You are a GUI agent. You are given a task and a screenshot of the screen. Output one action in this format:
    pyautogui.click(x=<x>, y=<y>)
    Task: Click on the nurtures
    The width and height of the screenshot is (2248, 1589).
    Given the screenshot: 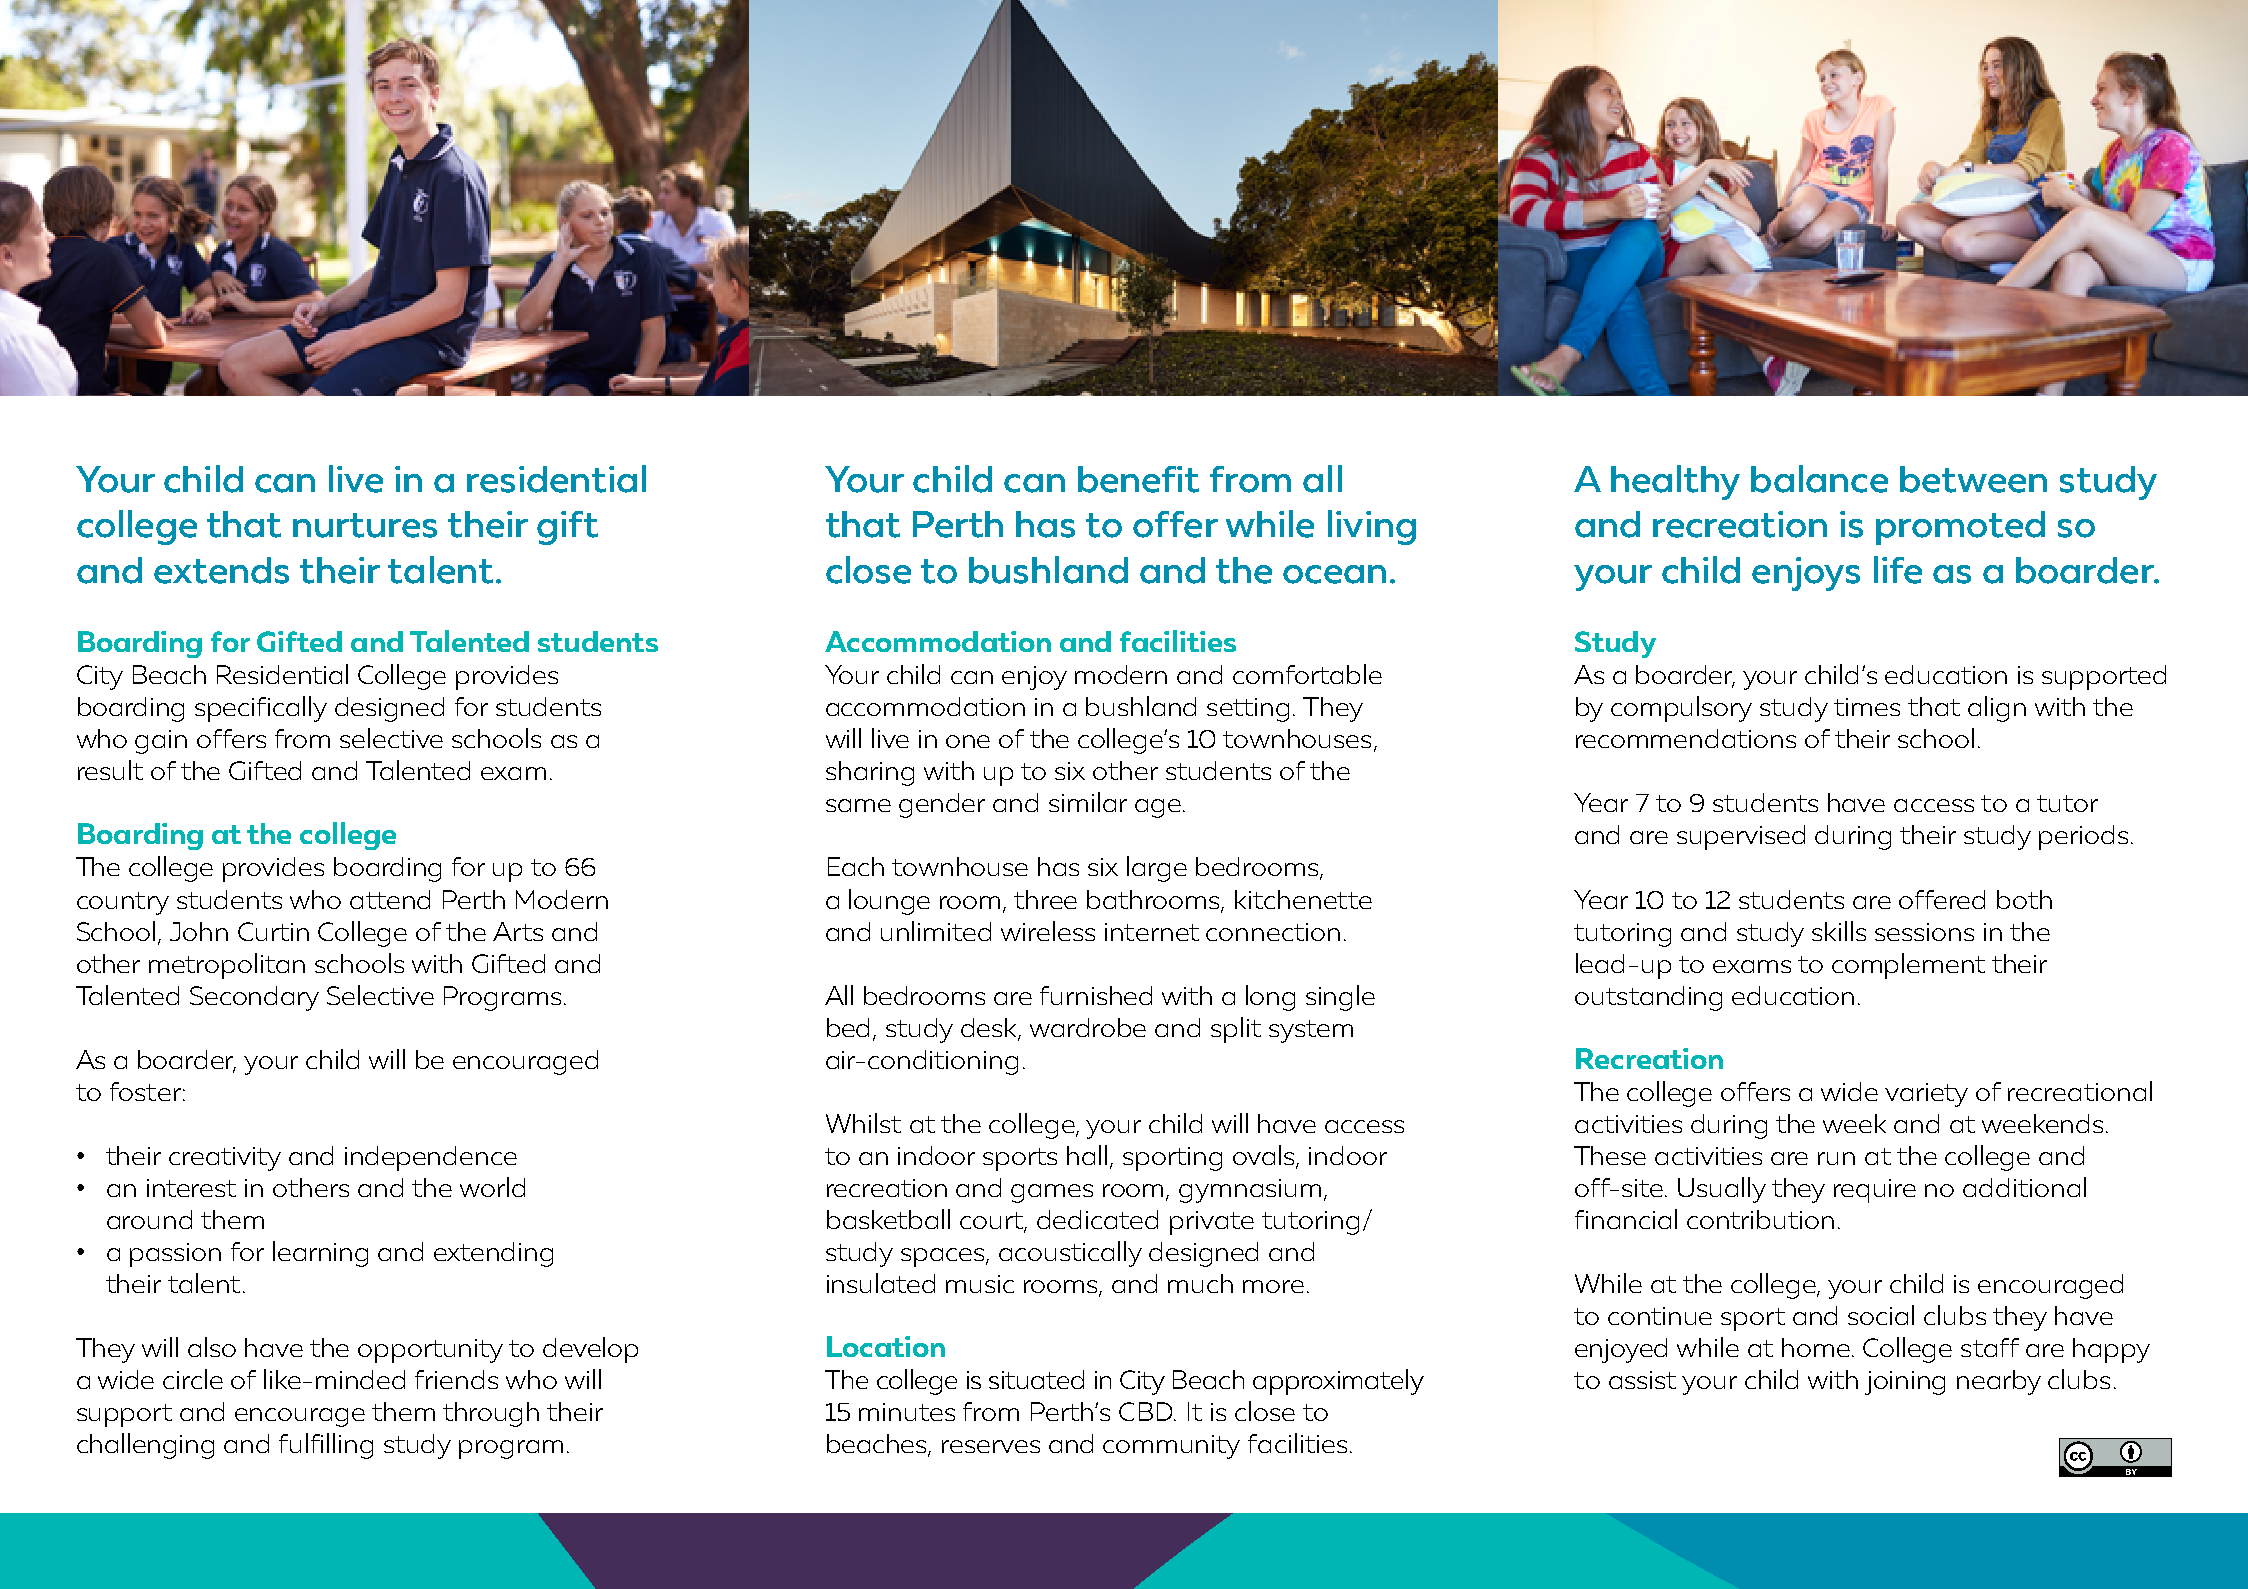 What is the action you would take?
    pyautogui.click(x=365, y=525)
